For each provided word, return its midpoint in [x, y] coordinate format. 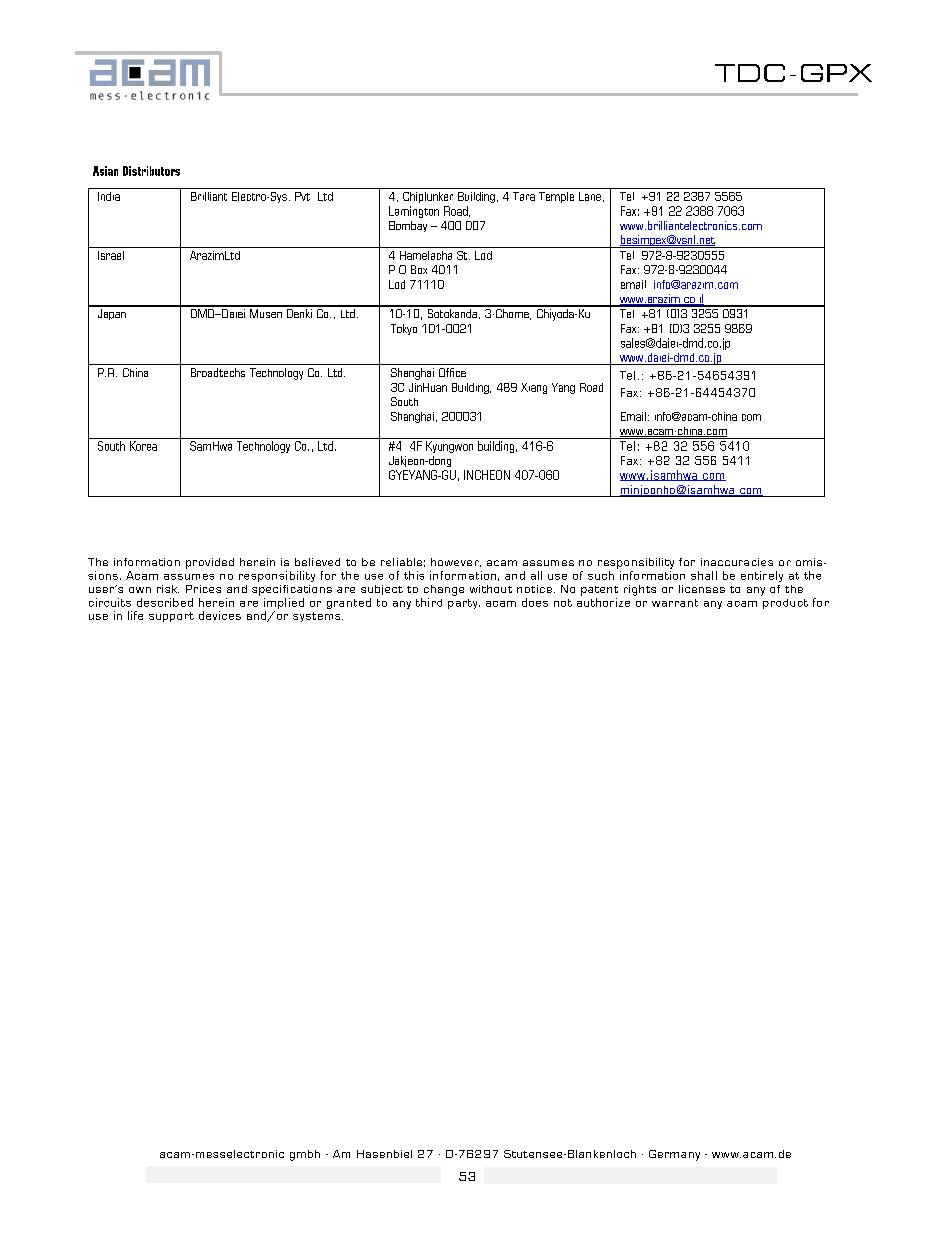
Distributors [151, 171]
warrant [675, 603]
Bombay [408, 226]
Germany [674, 1155]
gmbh [305, 1155]
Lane [590, 196]
